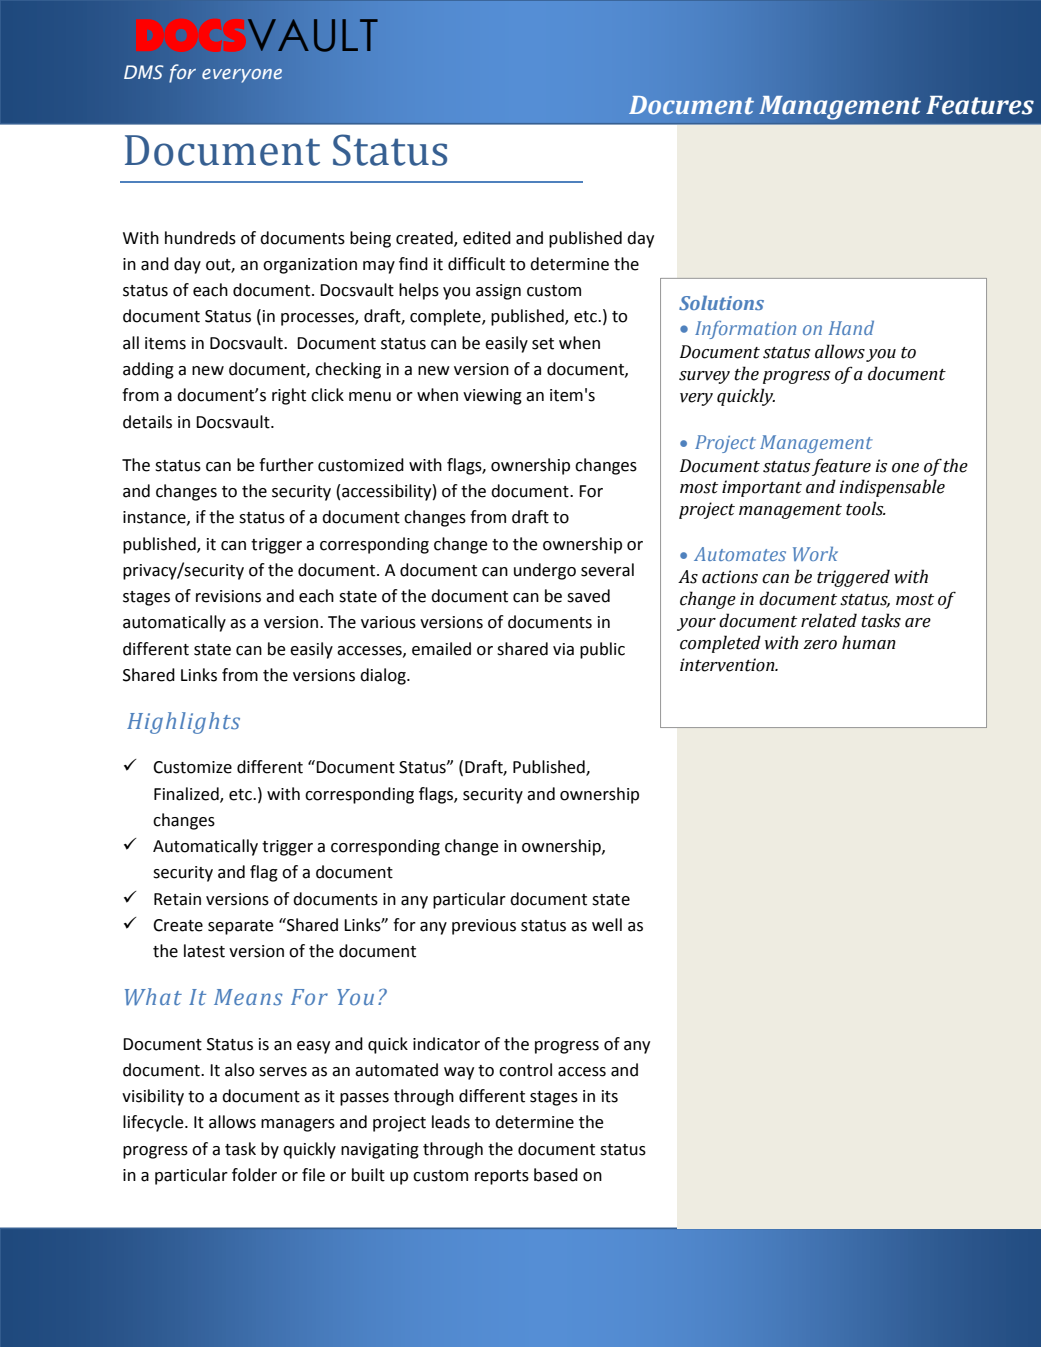  I want to click on reports, so click(502, 1177).
